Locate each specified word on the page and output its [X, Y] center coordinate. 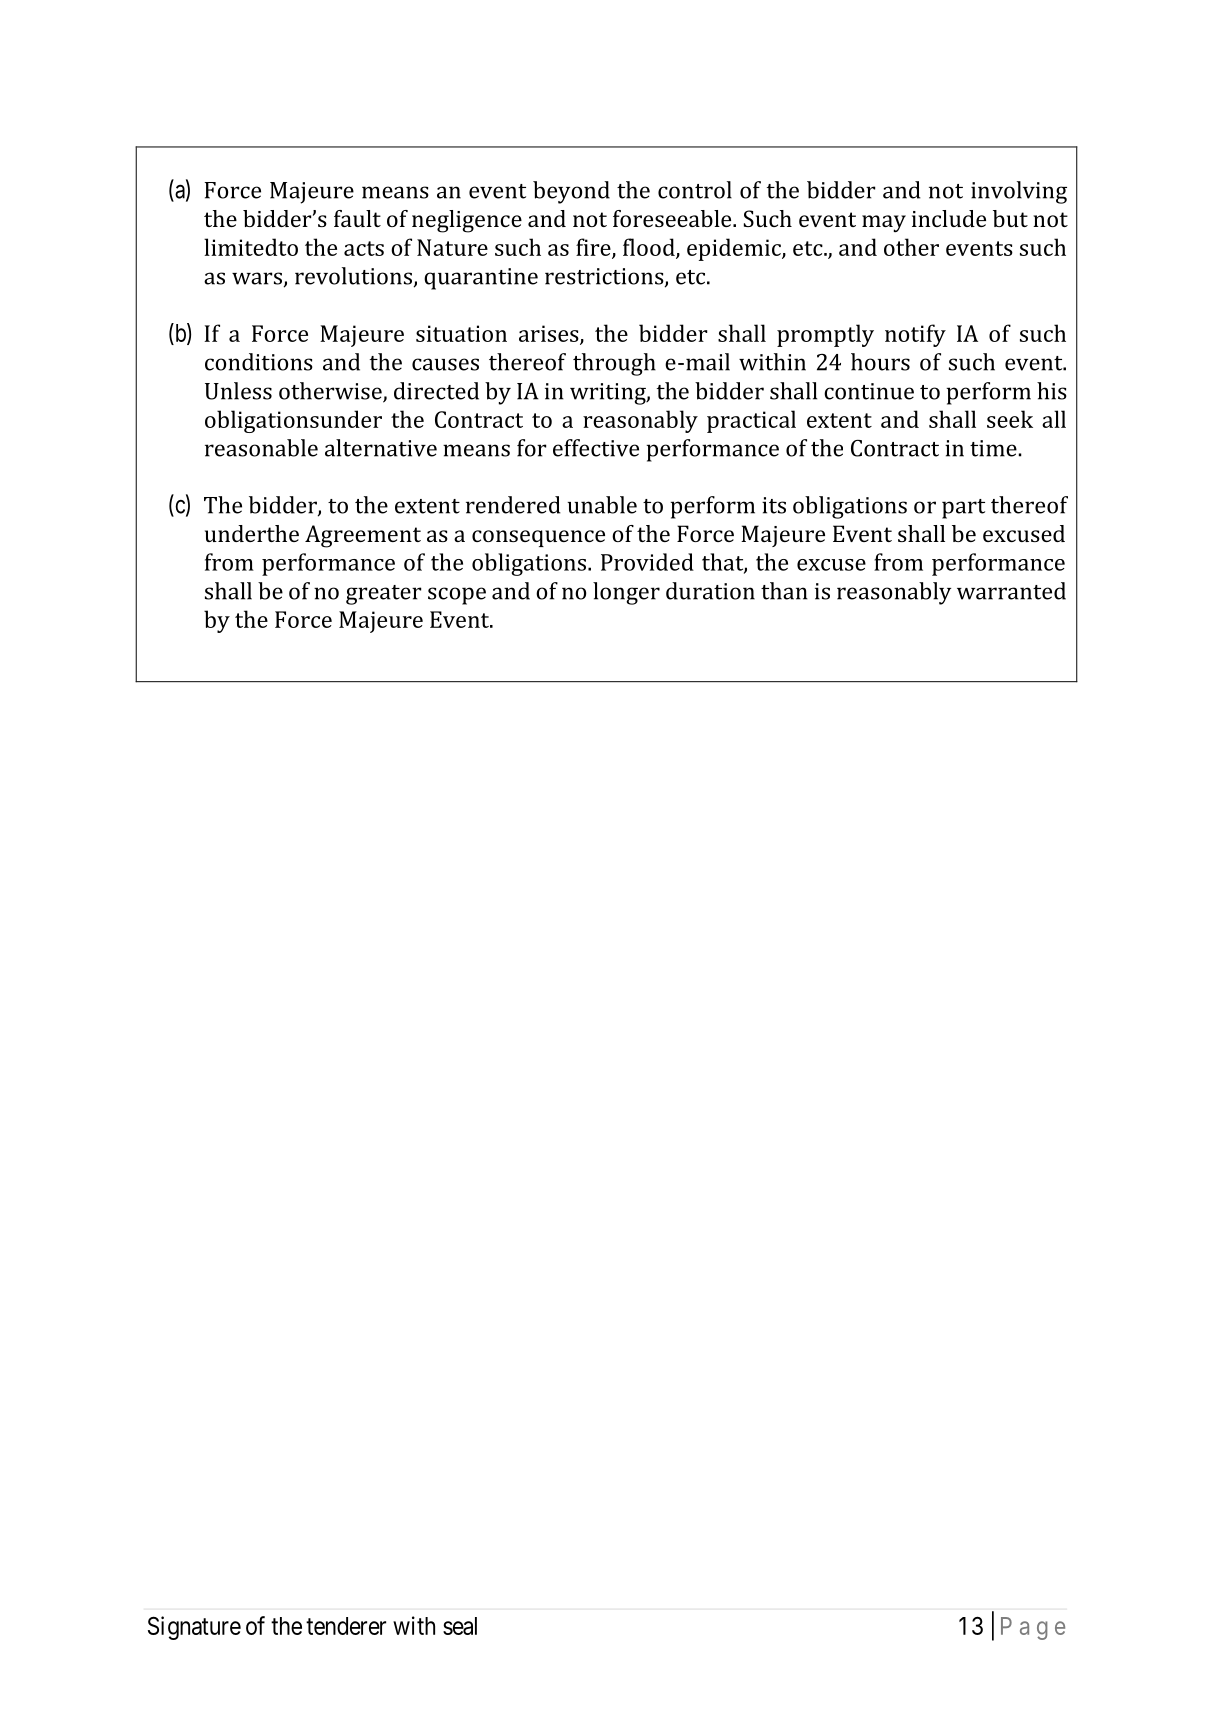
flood [650, 248]
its [774, 505]
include [949, 218]
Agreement [363, 536]
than [784, 591]
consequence [538, 538]
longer [626, 593]
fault [357, 218]
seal [460, 1626]
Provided [647, 562]
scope [457, 596]
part [963, 509]
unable [602, 505]
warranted [1011, 591]
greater [383, 595]
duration [710, 591]
